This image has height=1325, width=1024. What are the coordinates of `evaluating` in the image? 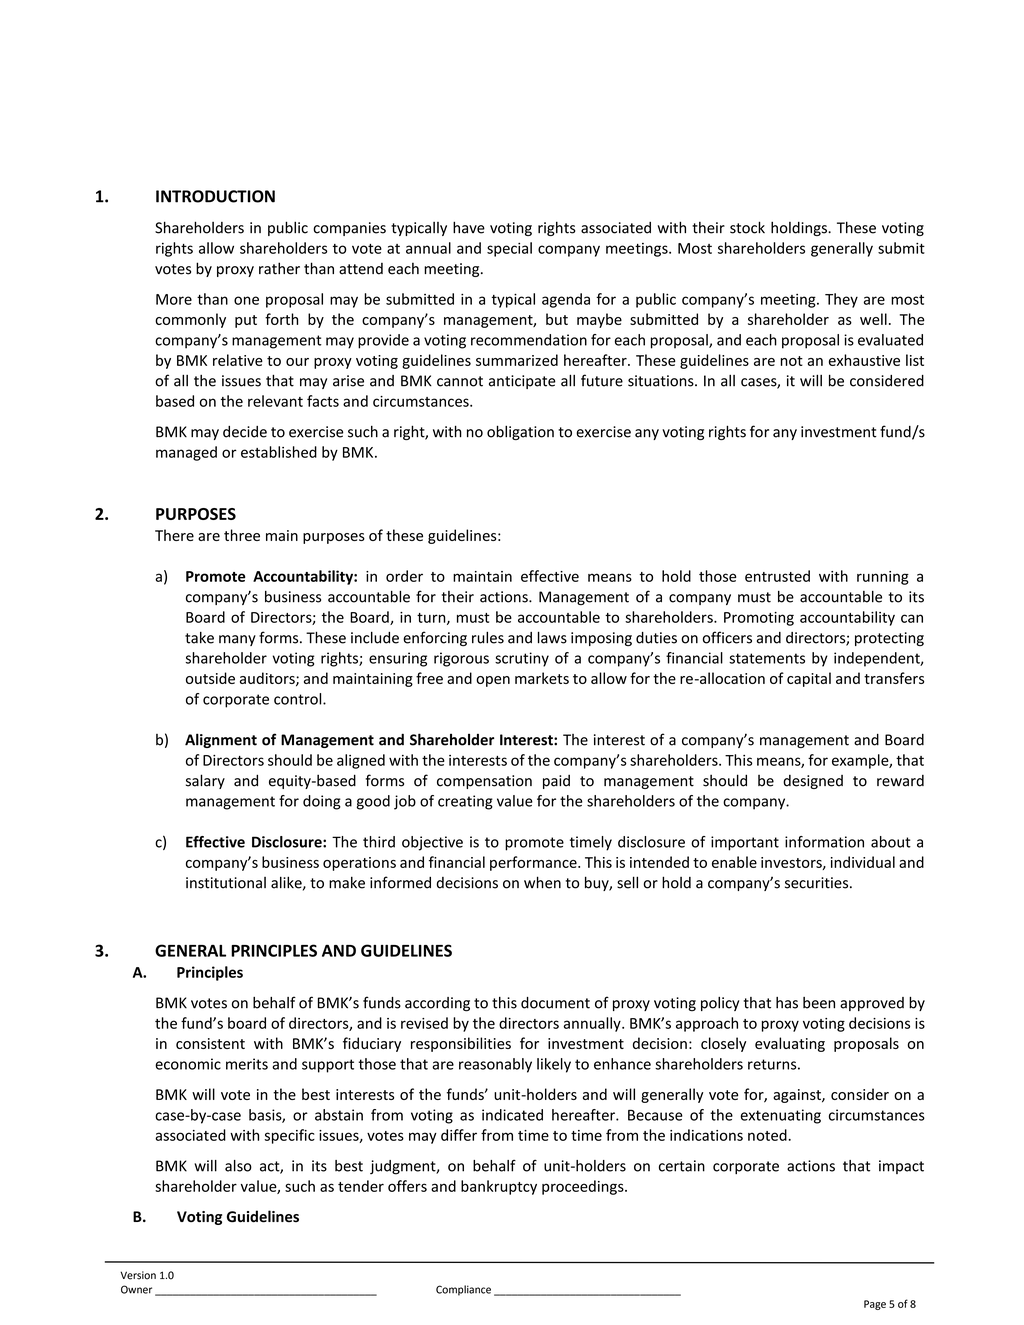 It's located at (790, 1044).
